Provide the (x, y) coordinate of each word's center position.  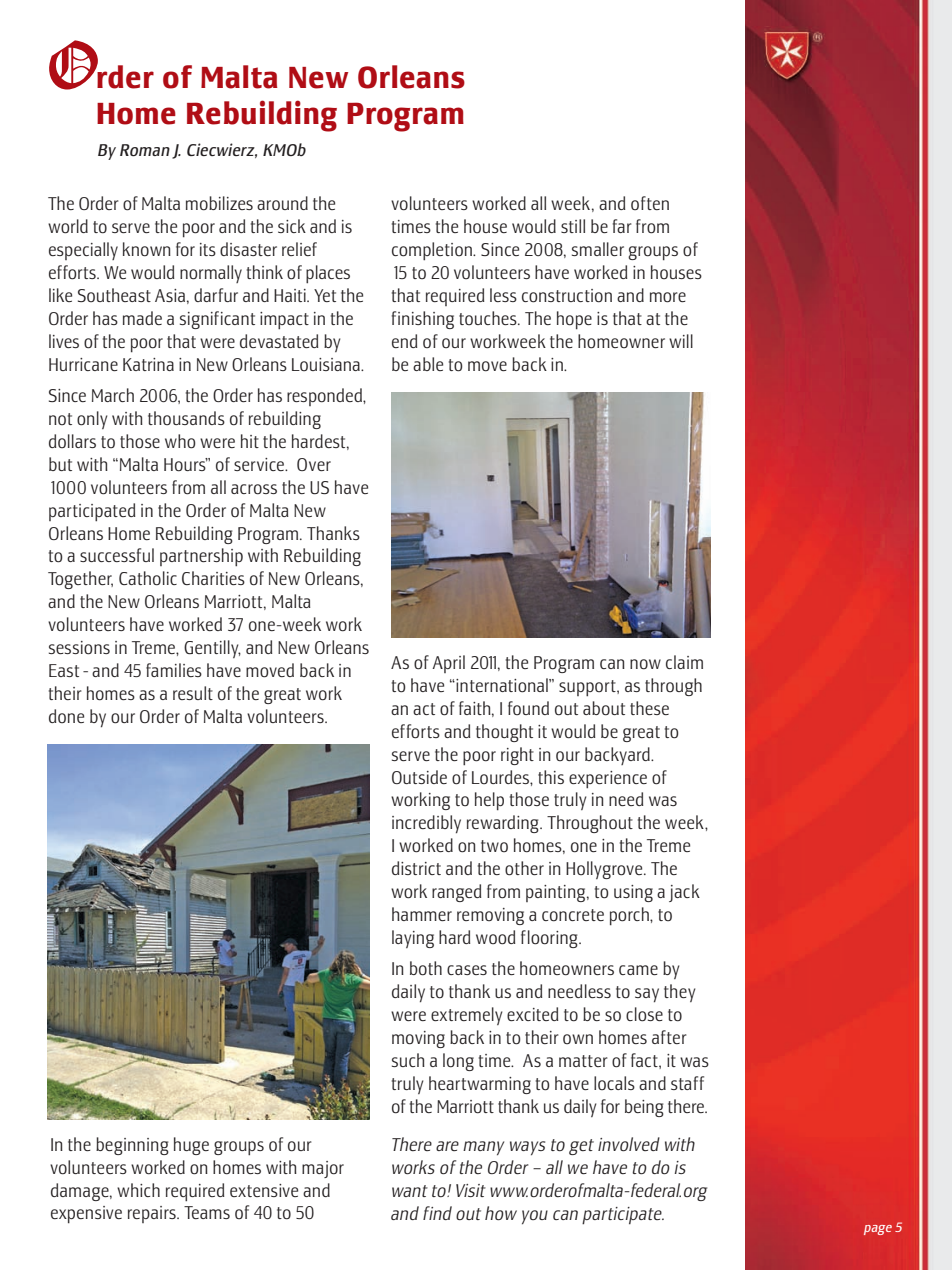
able (428, 364)
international (502, 685)
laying (413, 939)
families (174, 670)
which (138, 1190)
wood (495, 937)
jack (684, 893)
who (180, 441)
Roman (145, 150)
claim (684, 662)
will (681, 341)
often (650, 203)
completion (433, 251)
